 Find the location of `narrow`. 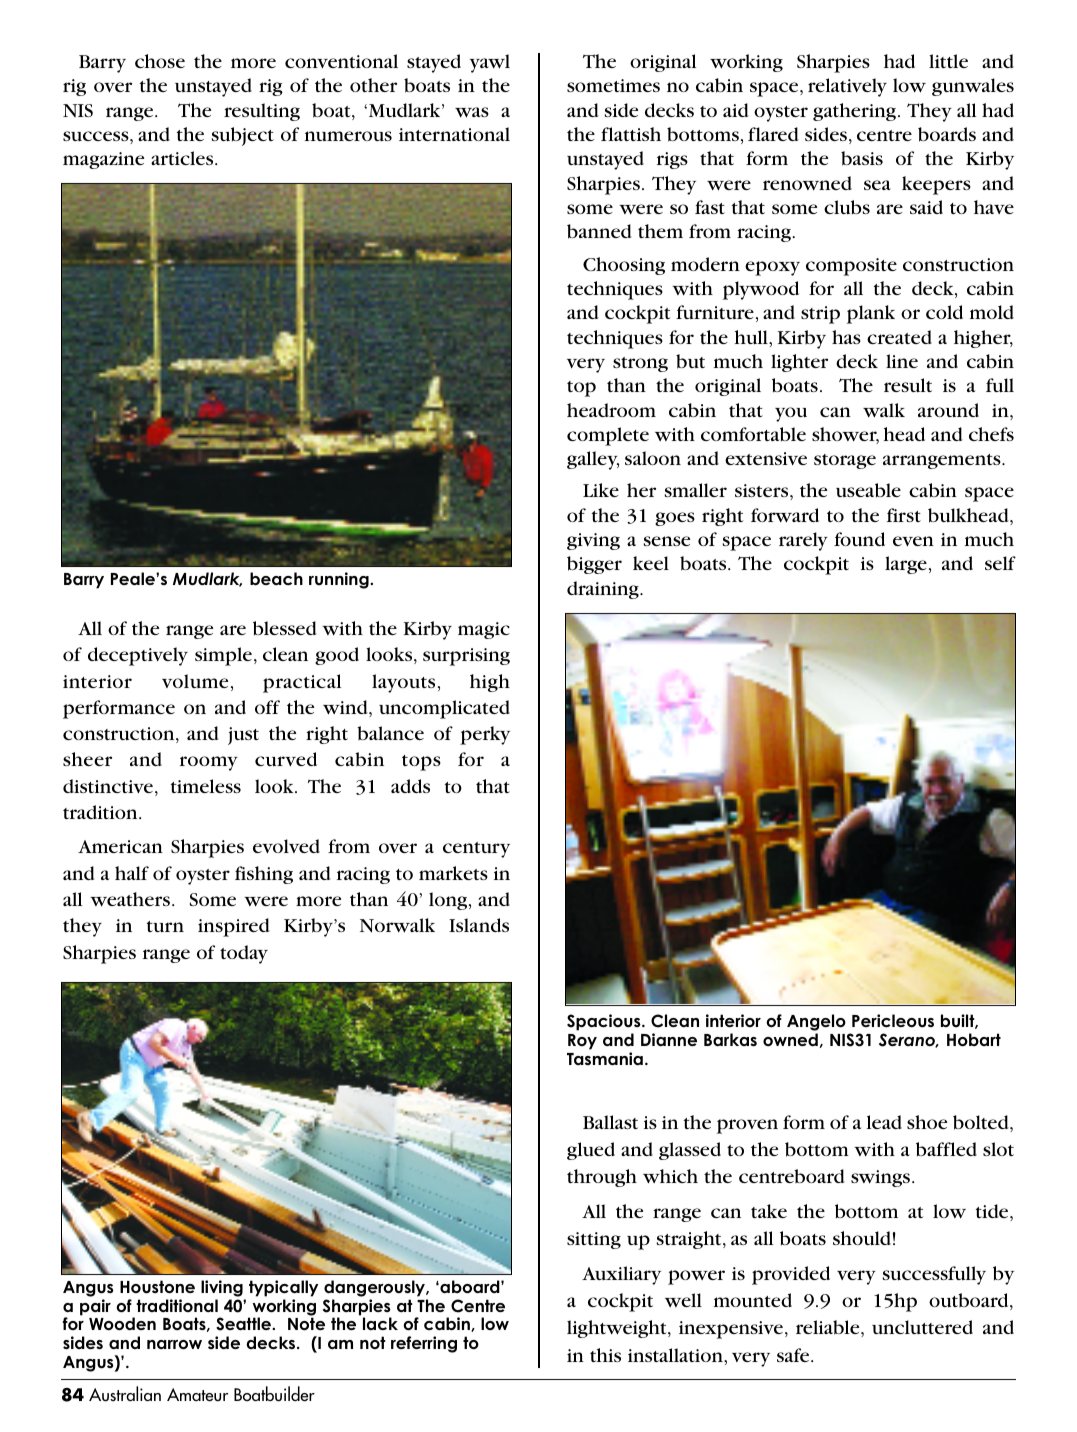

narrow is located at coordinates (174, 1345).
